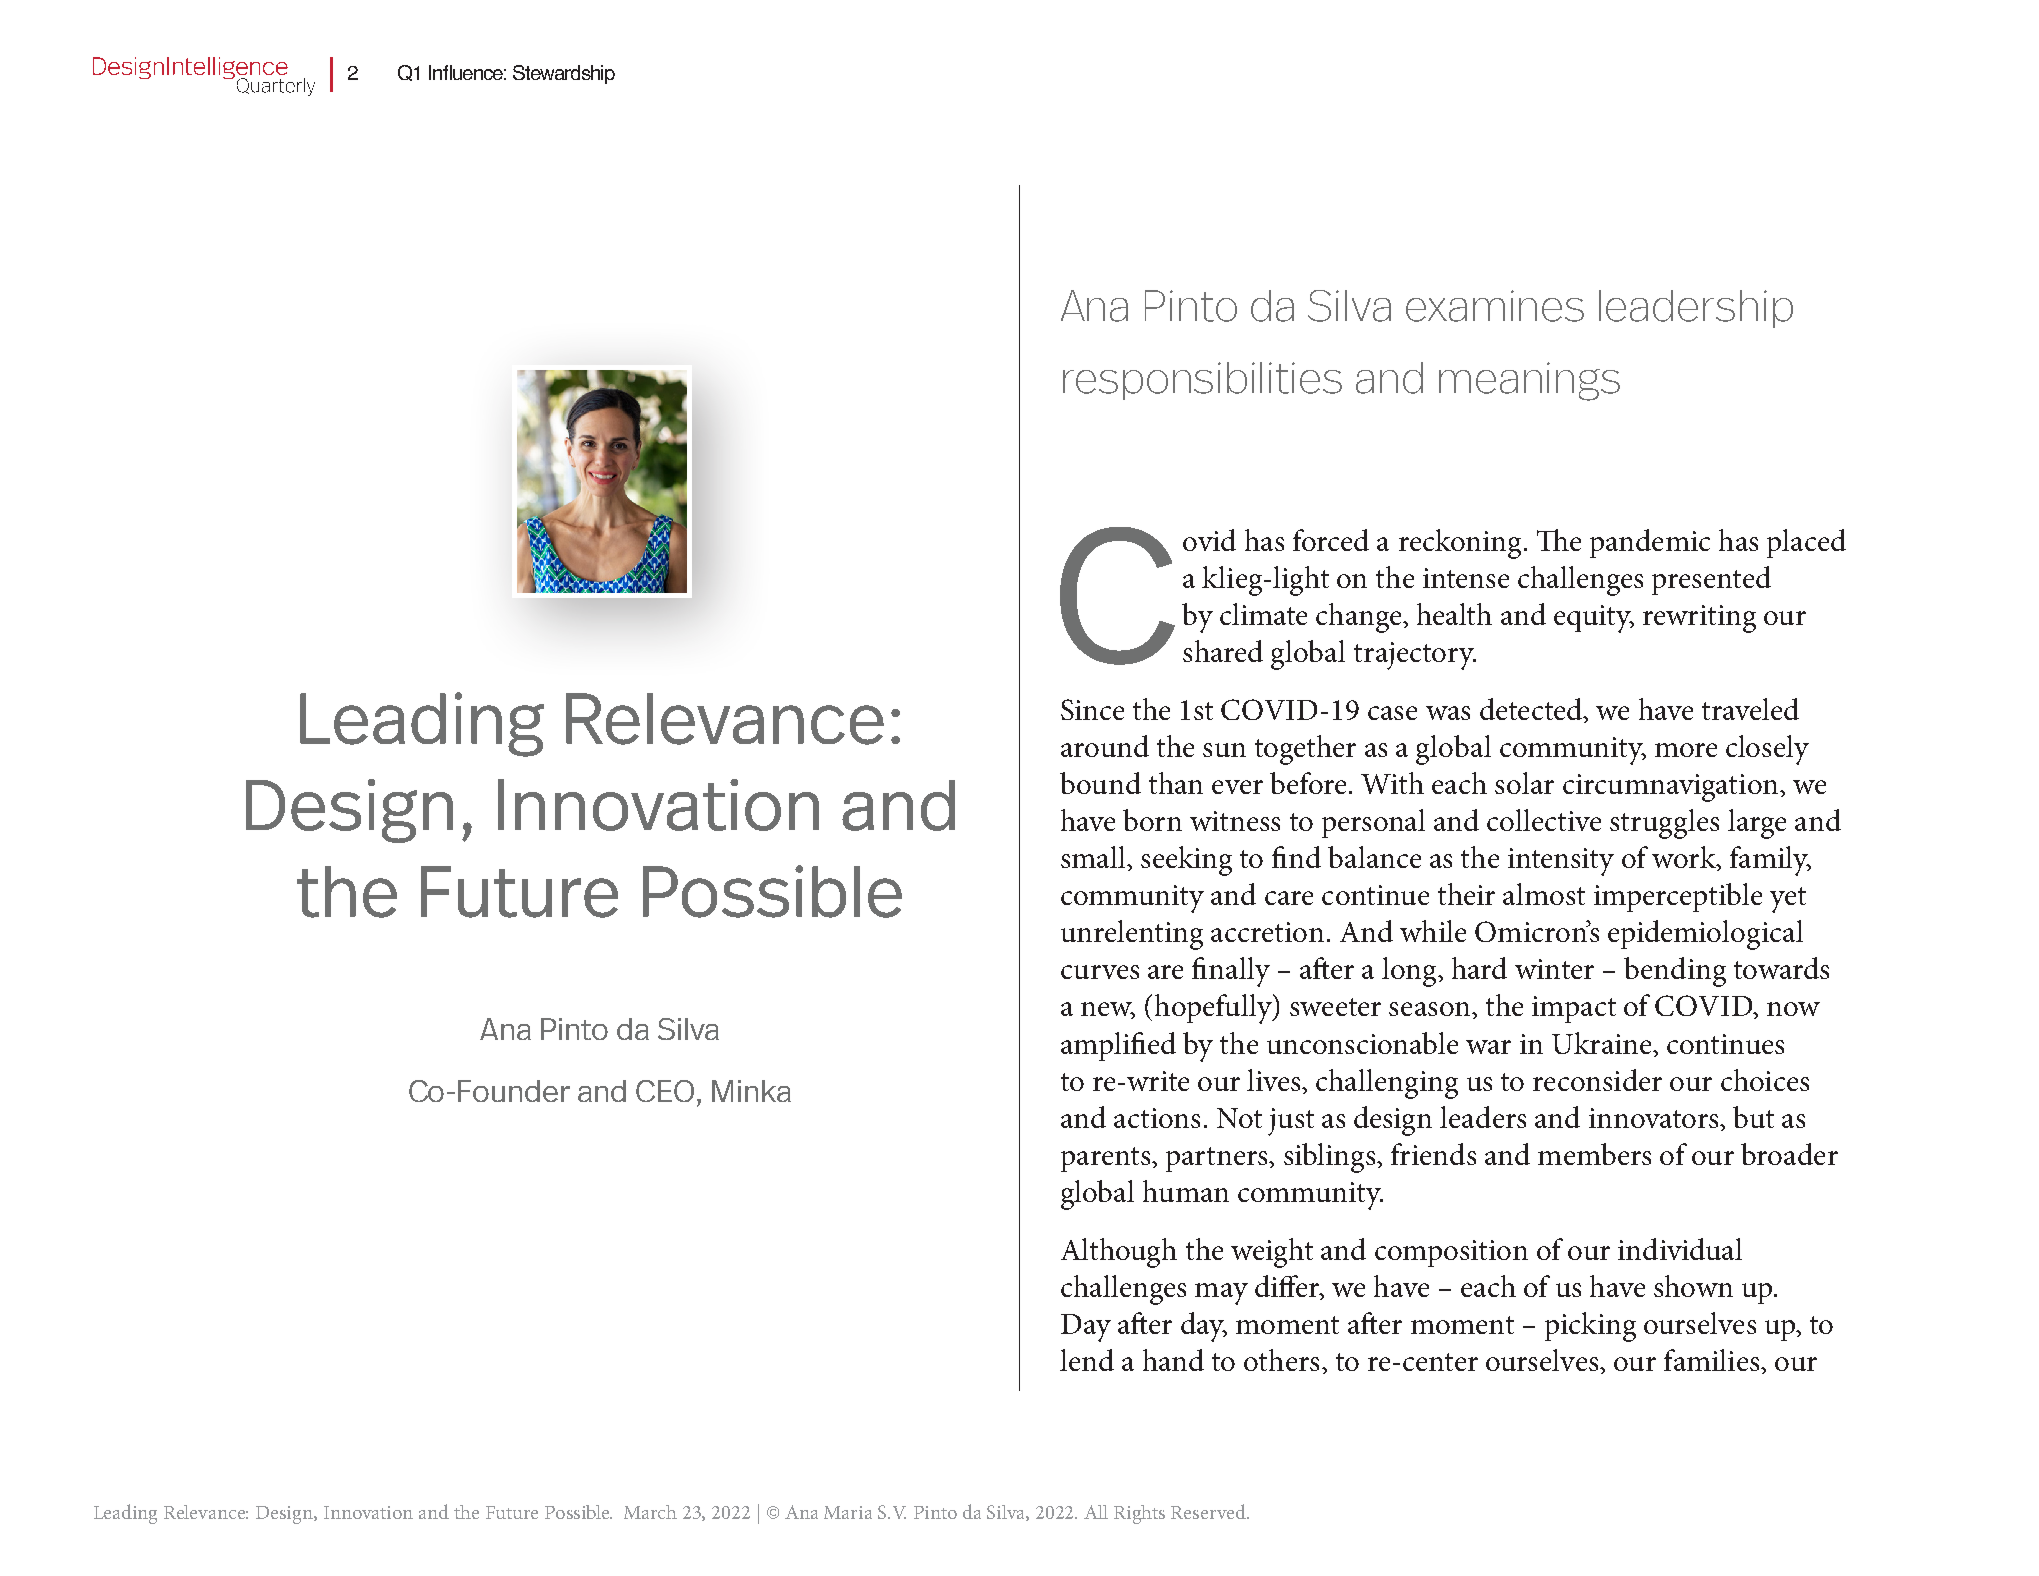 This document has width=2039, height=1576. Describe the element at coordinates (751, 1091) in the document. I see `Minka` at that location.
